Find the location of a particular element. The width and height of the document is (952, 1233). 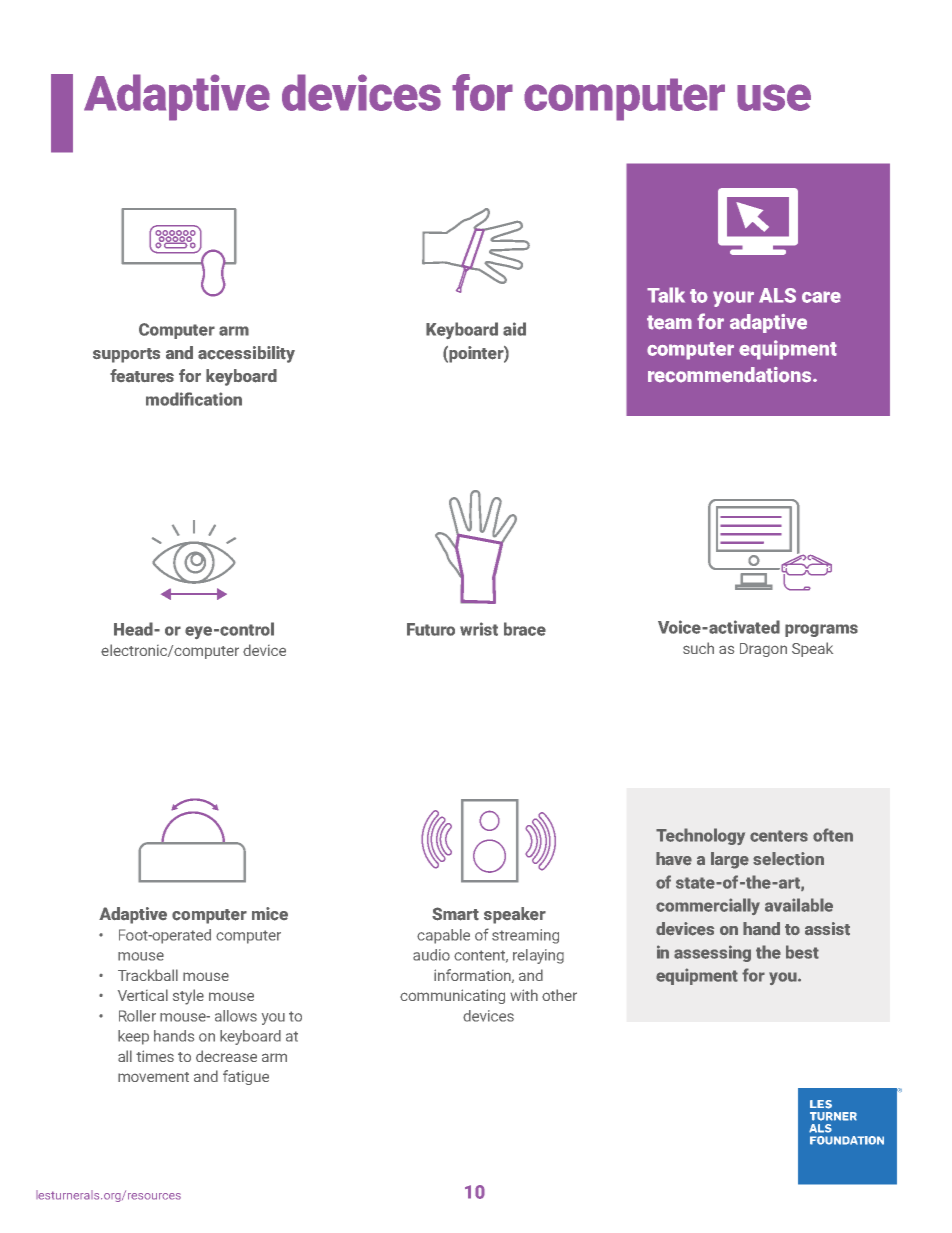

aid is located at coordinates (514, 329).
